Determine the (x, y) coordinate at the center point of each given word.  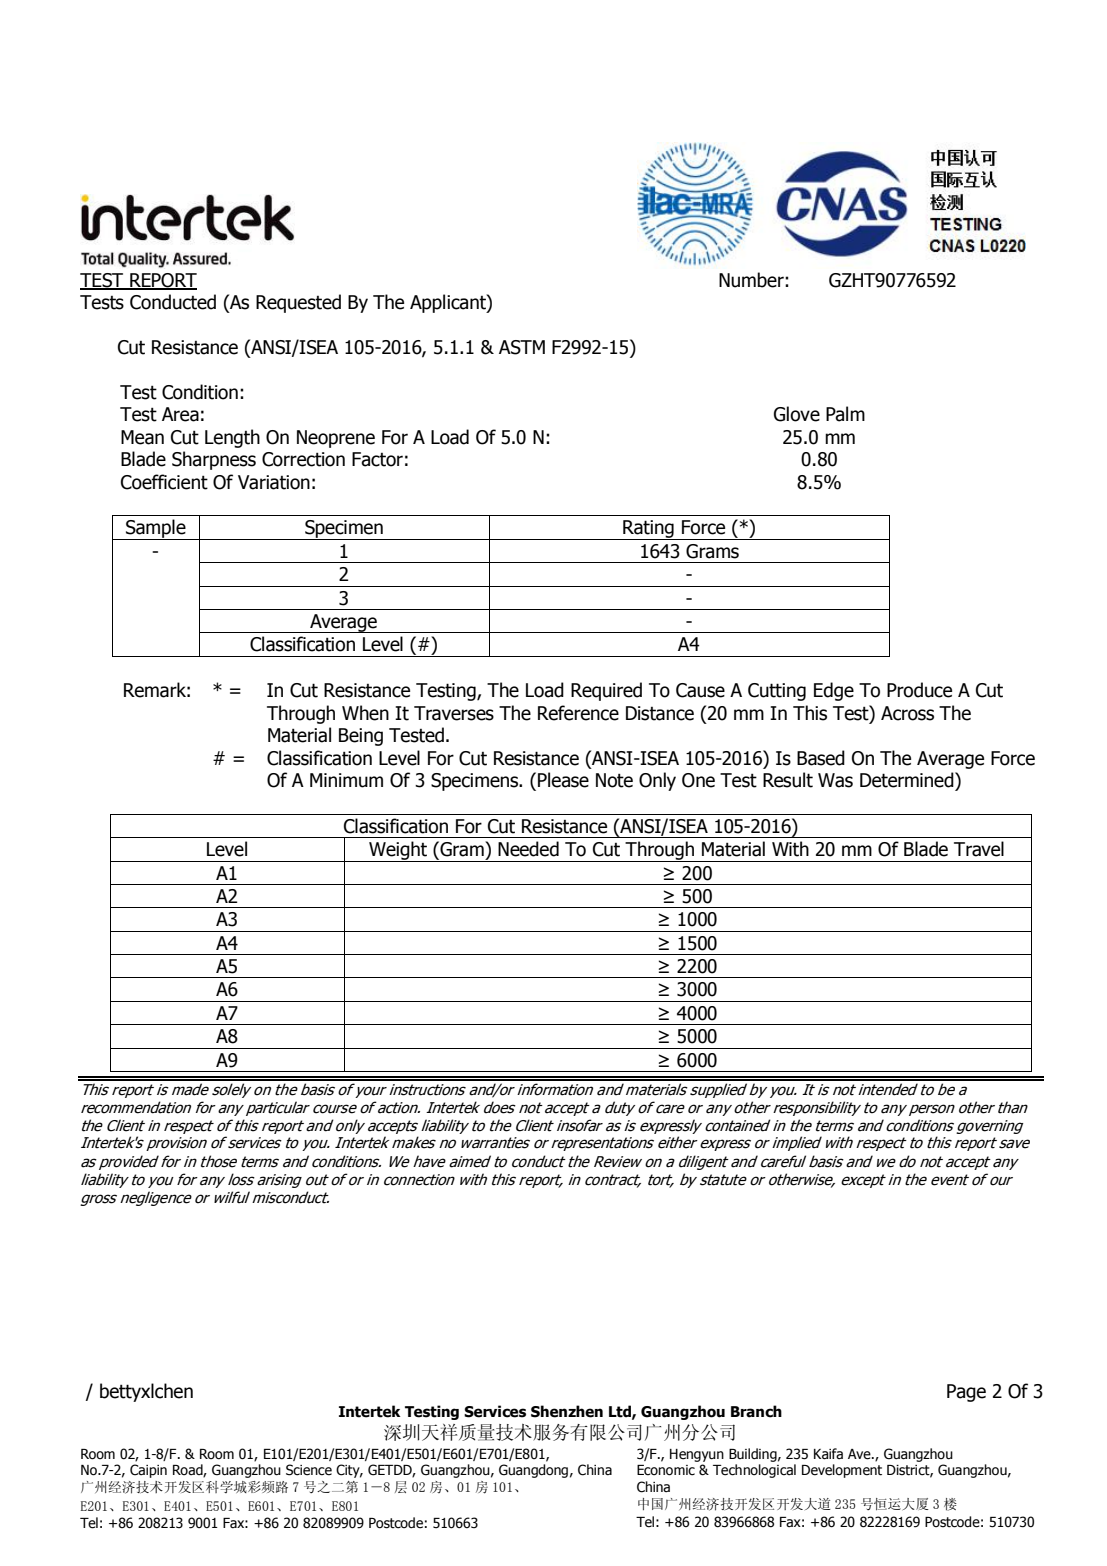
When (365, 713)
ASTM (522, 347)
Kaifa (828, 1454)
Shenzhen (567, 1411)
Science (309, 1470)
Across (907, 713)
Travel (979, 849)
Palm (845, 414)
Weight (398, 851)
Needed (528, 849)
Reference (578, 713)
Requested (298, 303)
